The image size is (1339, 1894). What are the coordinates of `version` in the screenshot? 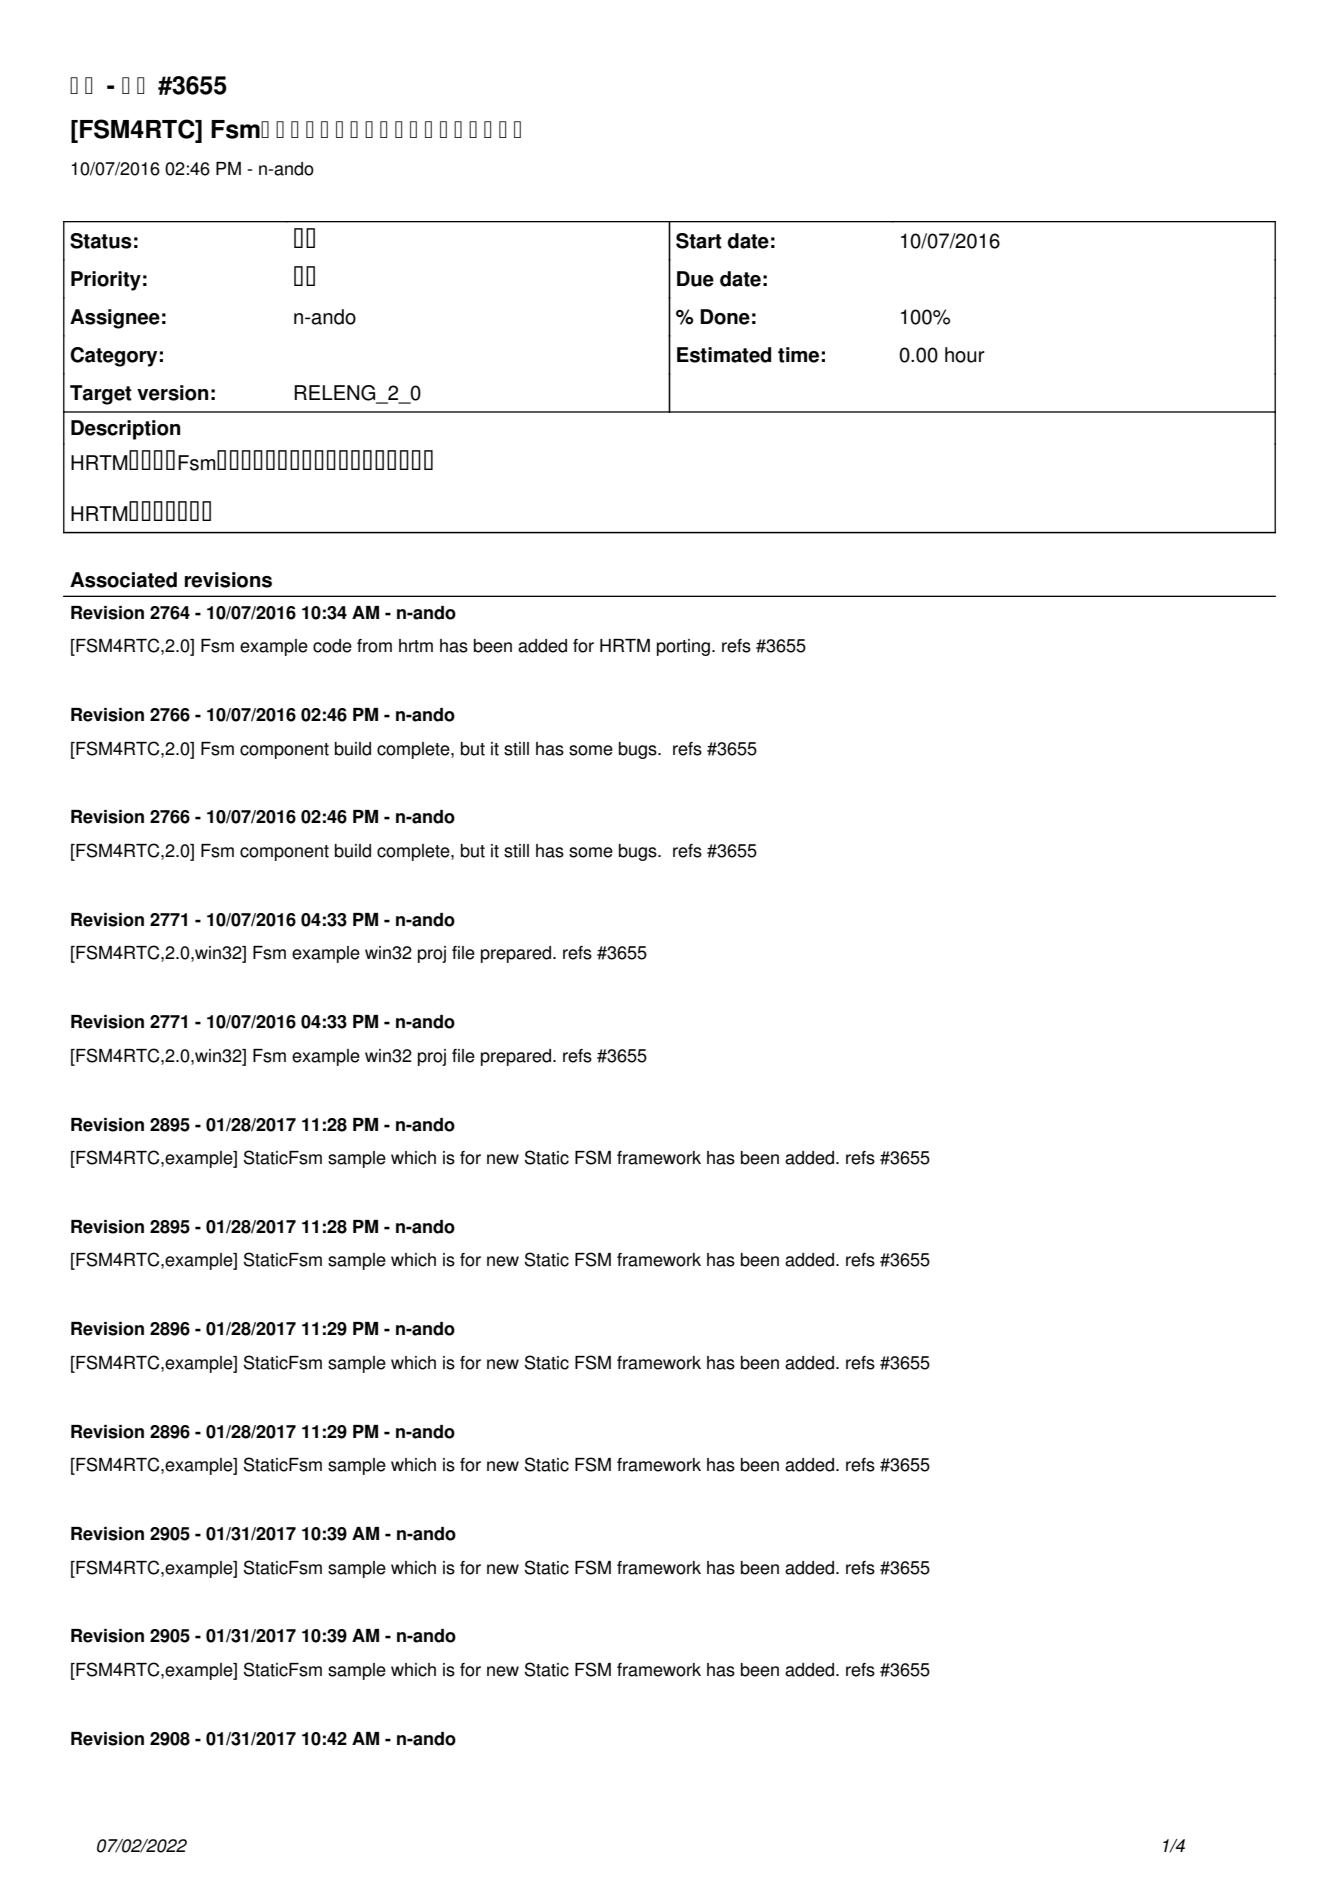 It's located at (172, 393).
